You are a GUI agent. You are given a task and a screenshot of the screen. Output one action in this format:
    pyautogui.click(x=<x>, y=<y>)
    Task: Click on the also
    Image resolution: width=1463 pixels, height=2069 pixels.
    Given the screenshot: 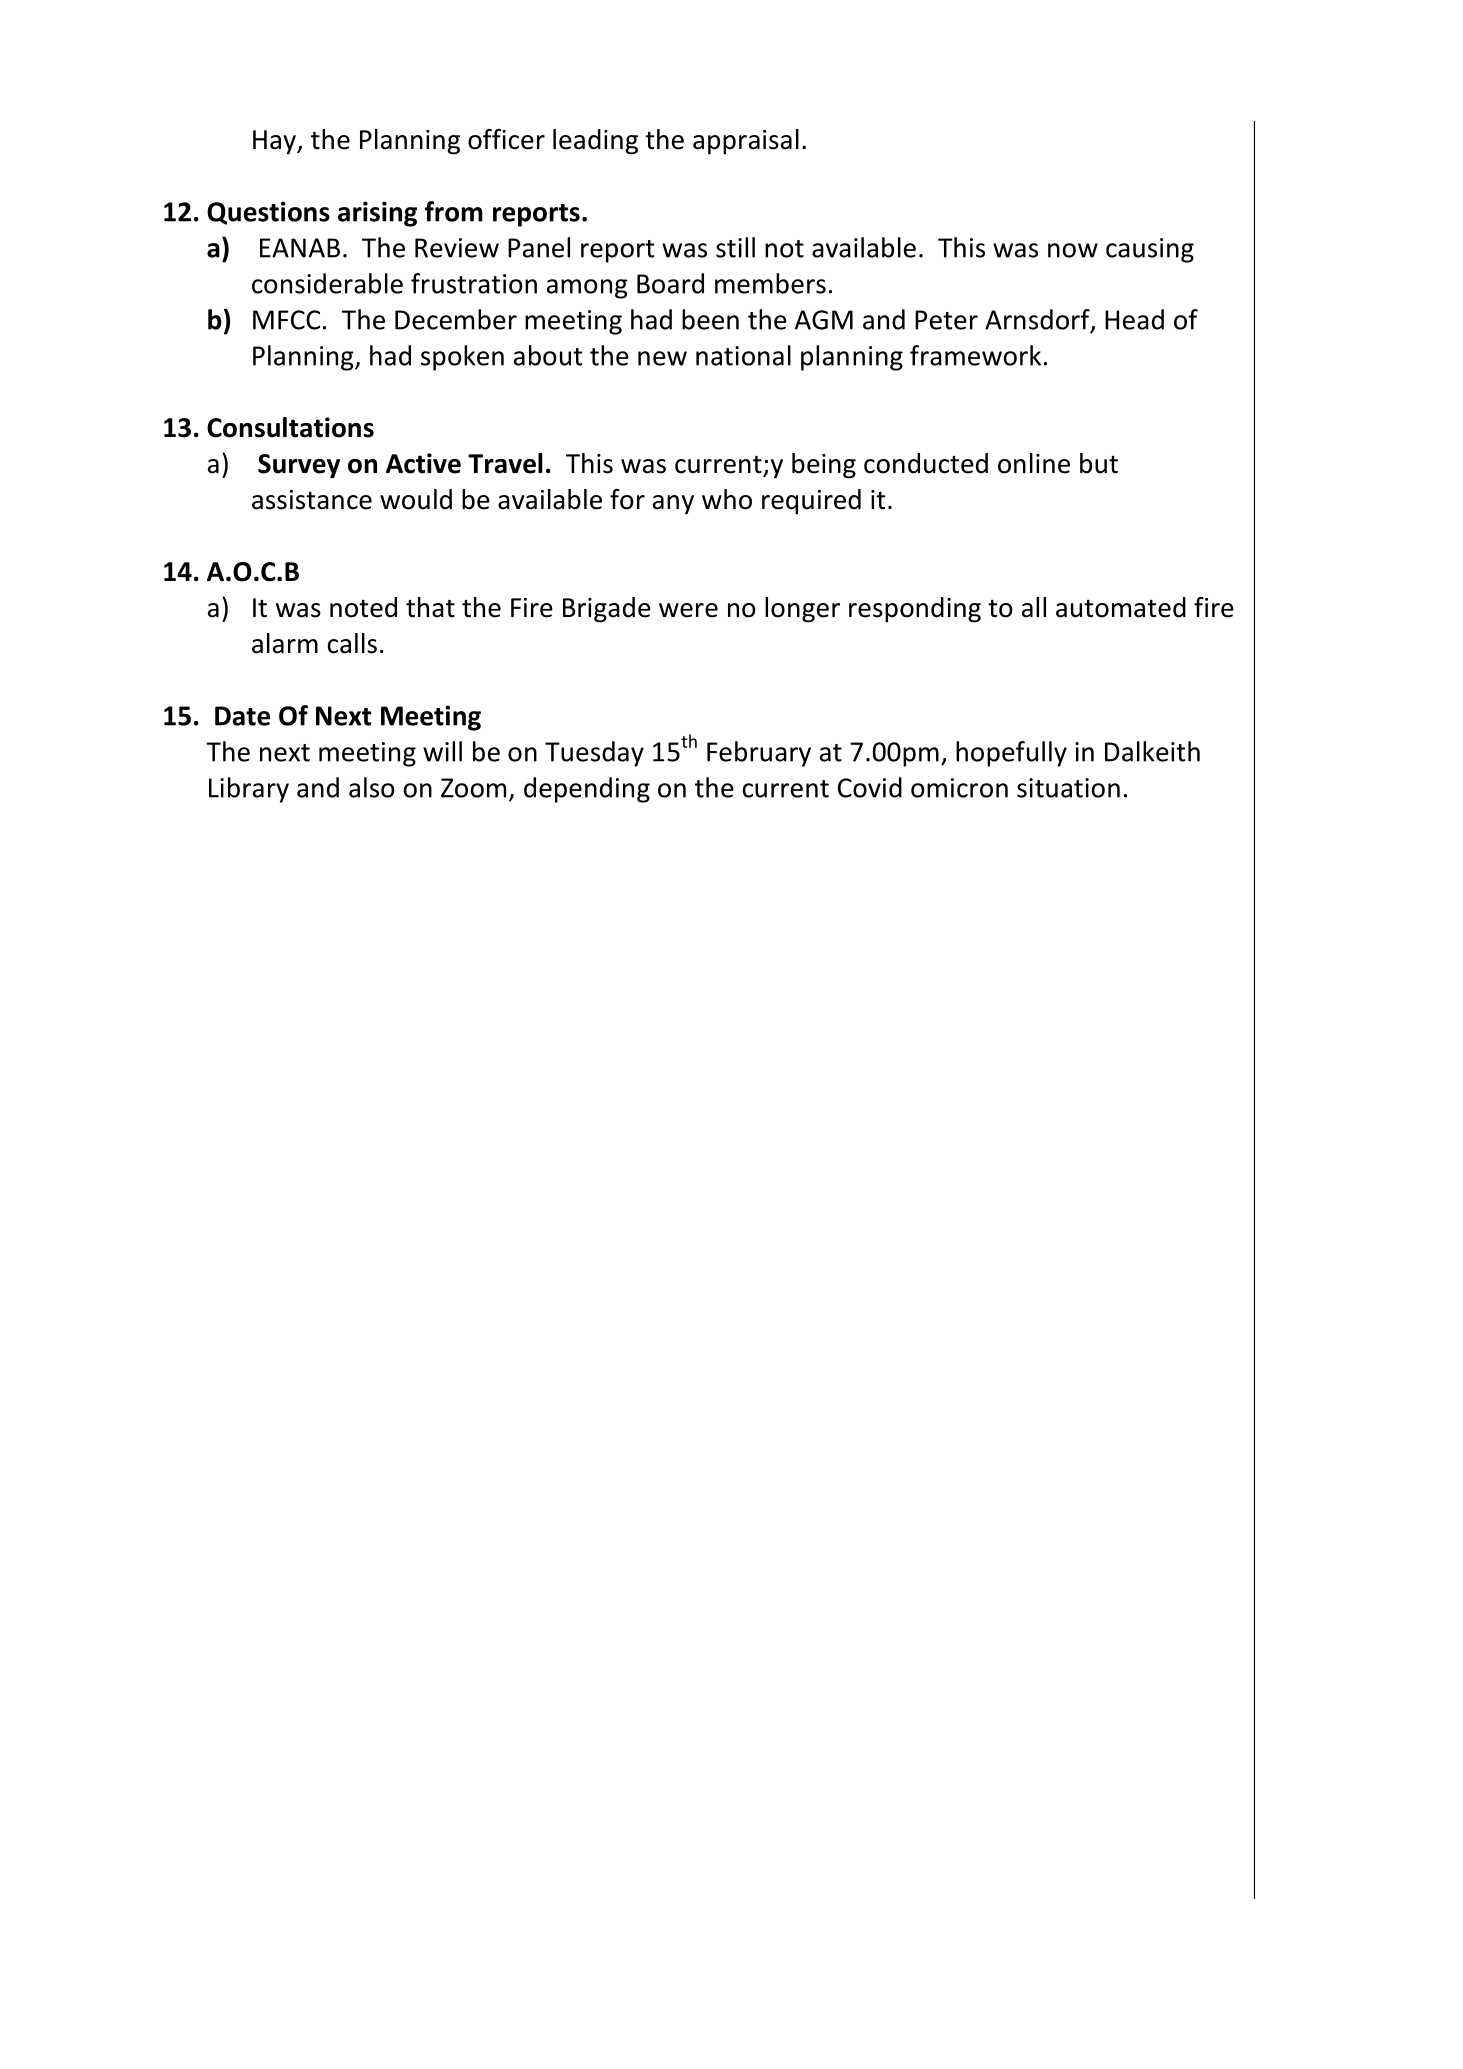 What is the action you would take?
    pyautogui.click(x=372, y=787)
